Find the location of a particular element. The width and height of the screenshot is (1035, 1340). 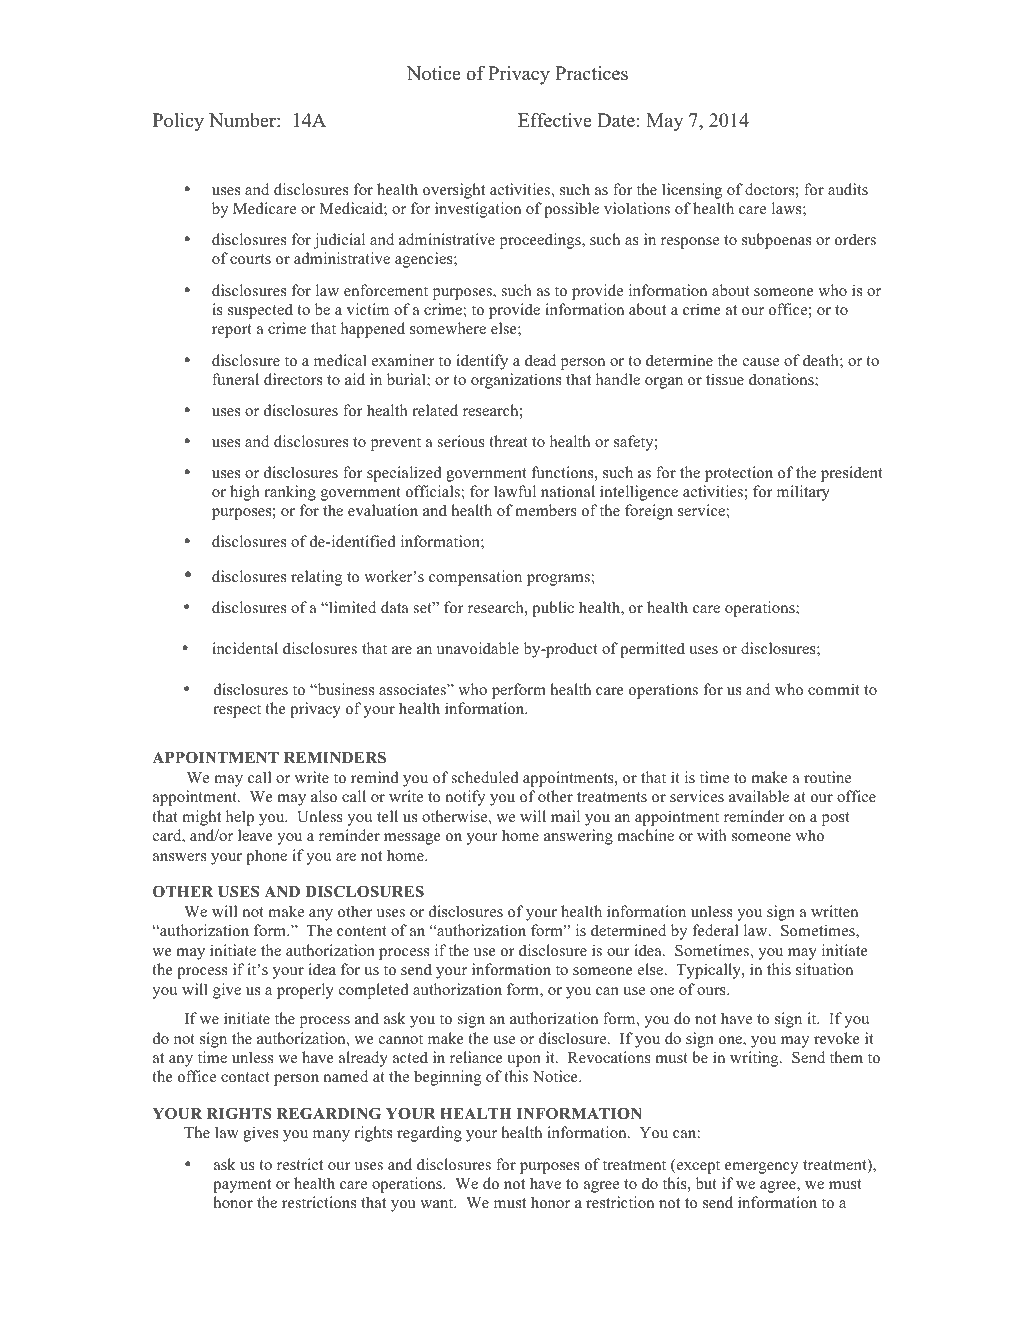

audits is located at coordinates (848, 189).
